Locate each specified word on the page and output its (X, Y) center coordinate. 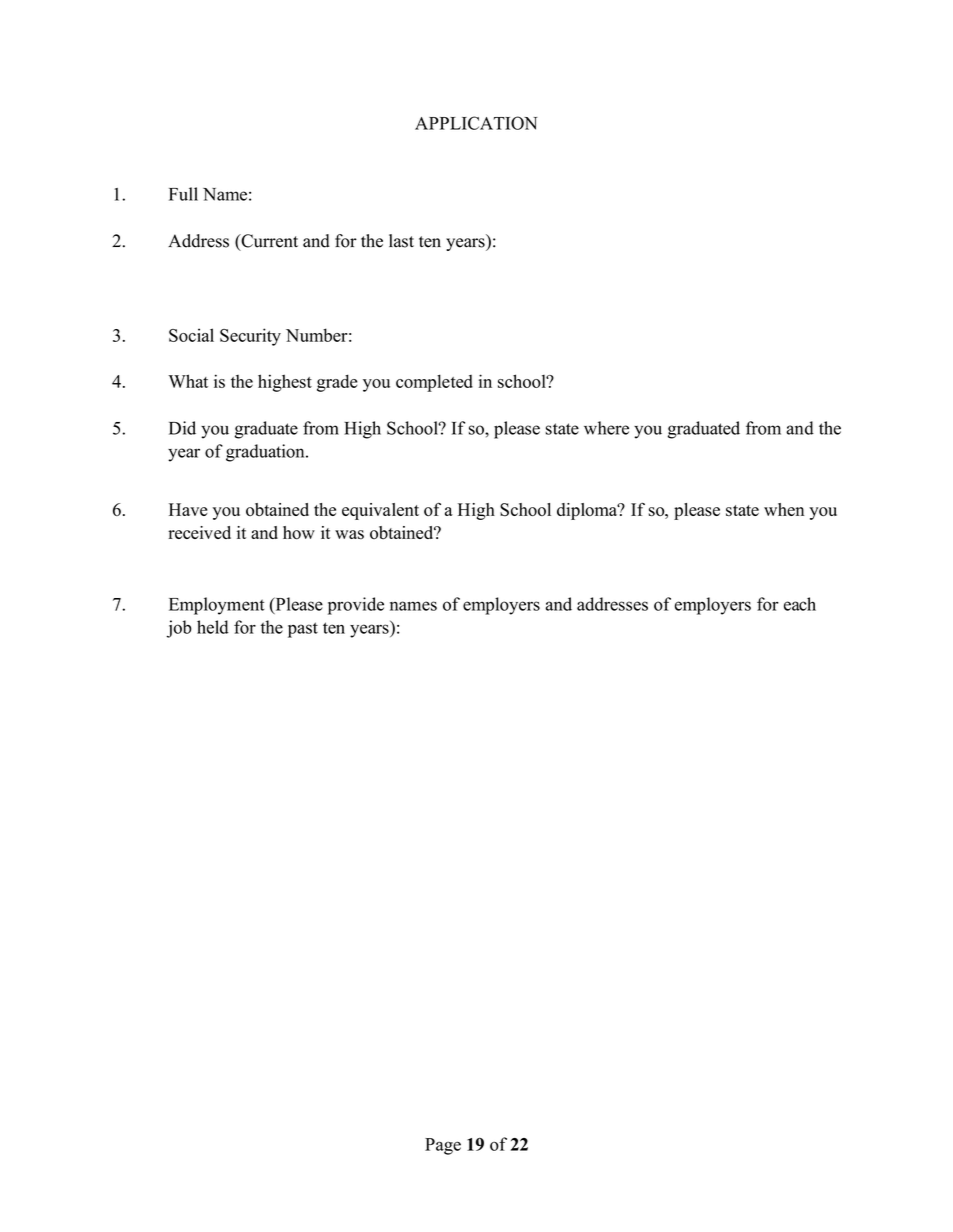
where (606, 428)
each (800, 604)
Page (443, 1146)
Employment (217, 606)
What (188, 381)
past (303, 630)
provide (356, 606)
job (179, 629)
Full (183, 194)
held (213, 627)
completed (434, 383)
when (784, 509)
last (401, 241)
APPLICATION (476, 123)
